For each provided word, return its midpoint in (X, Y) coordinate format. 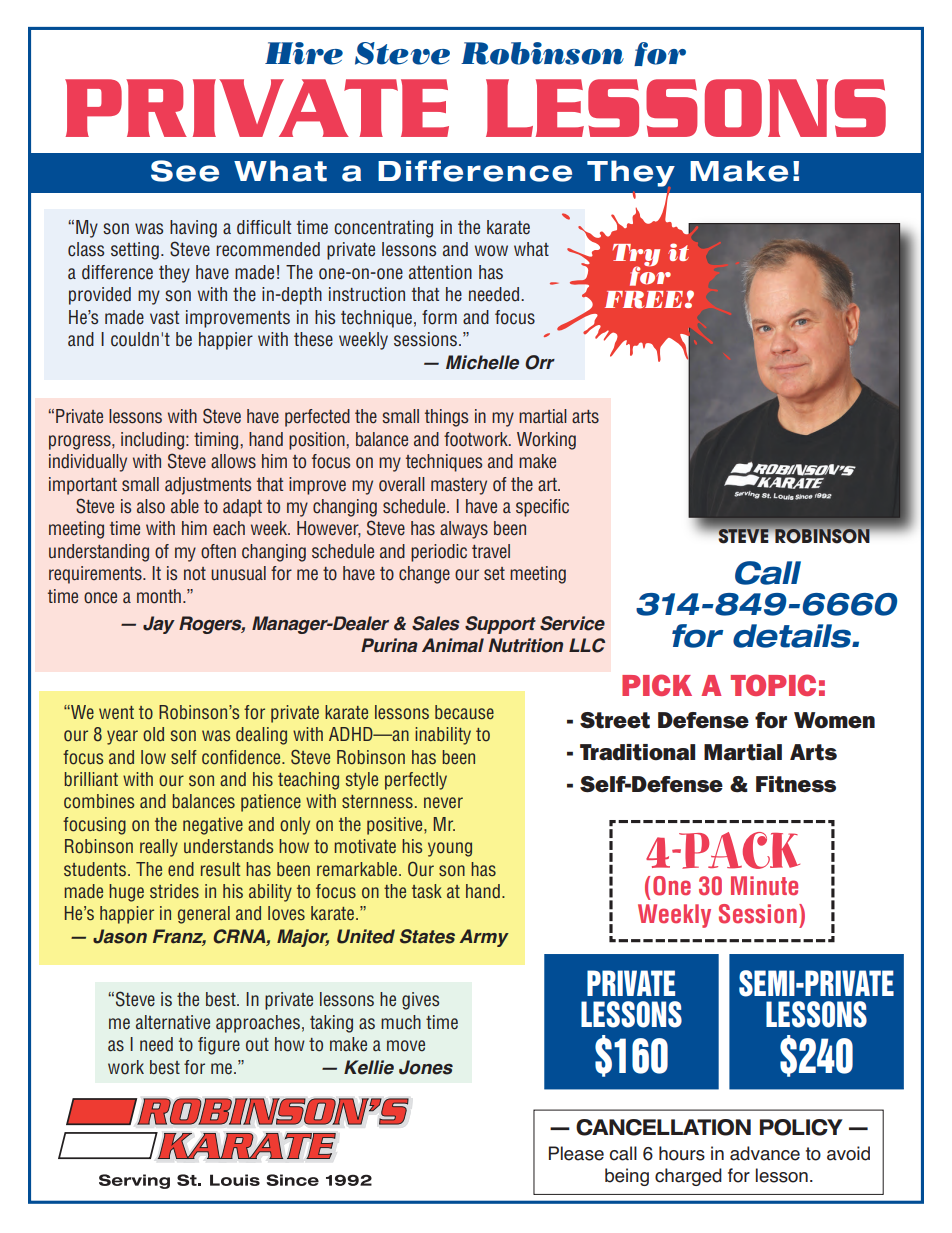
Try (636, 256)
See (185, 171)
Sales (436, 623)
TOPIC (773, 685)
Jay (159, 625)
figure (219, 1046)
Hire (304, 53)
